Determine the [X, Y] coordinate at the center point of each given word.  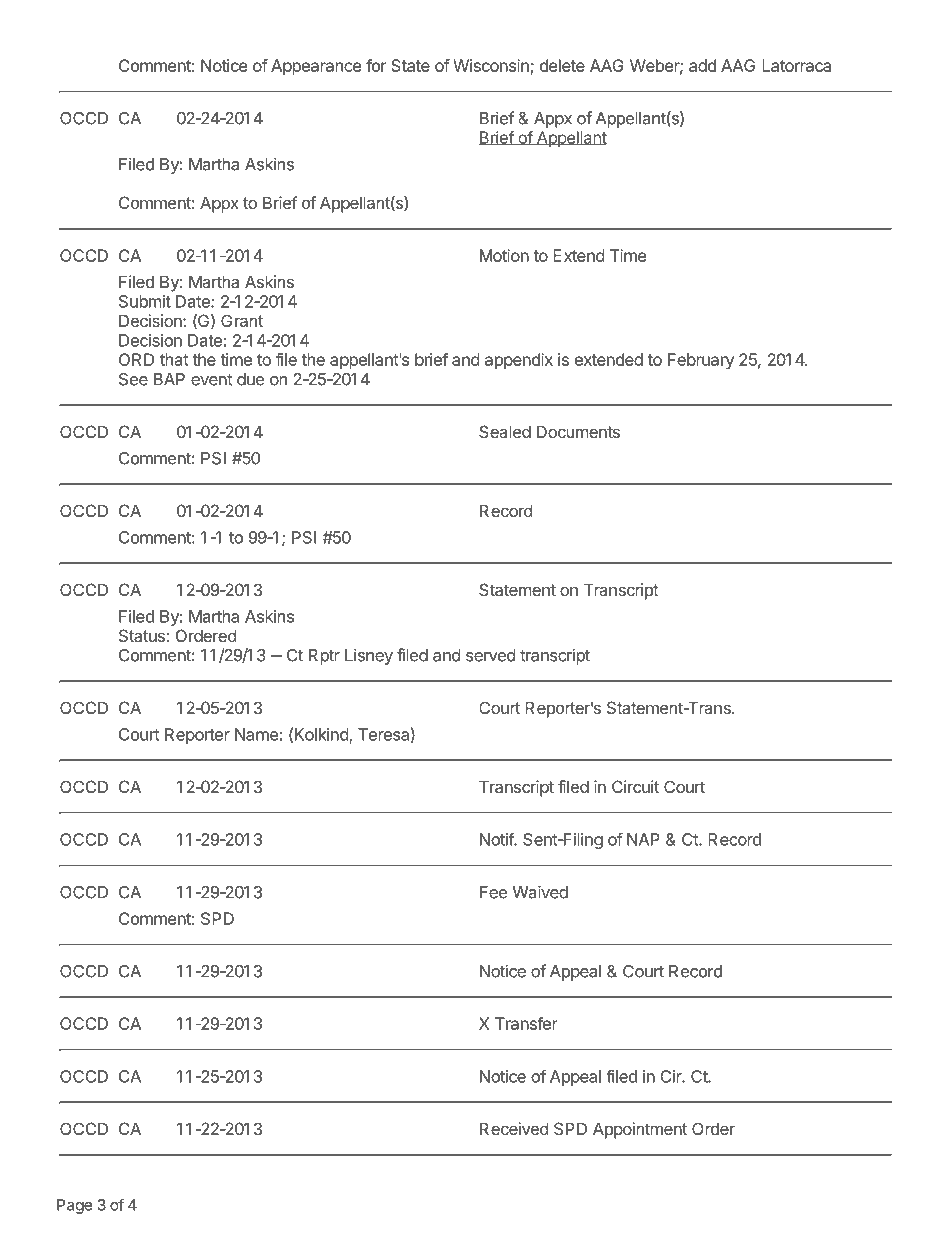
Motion [504, 255]
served [491, 655]
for [376, 65]
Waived [540, 892]
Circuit [635, 786]
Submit [145, 301]
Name [256, 734]
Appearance [316, 67]
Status [142, 635]
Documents [578, 431]
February [701, 361]
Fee [494, 892]
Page [74, 1206]
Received [514, 1128]
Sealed [505, 431]
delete [562, 65]
